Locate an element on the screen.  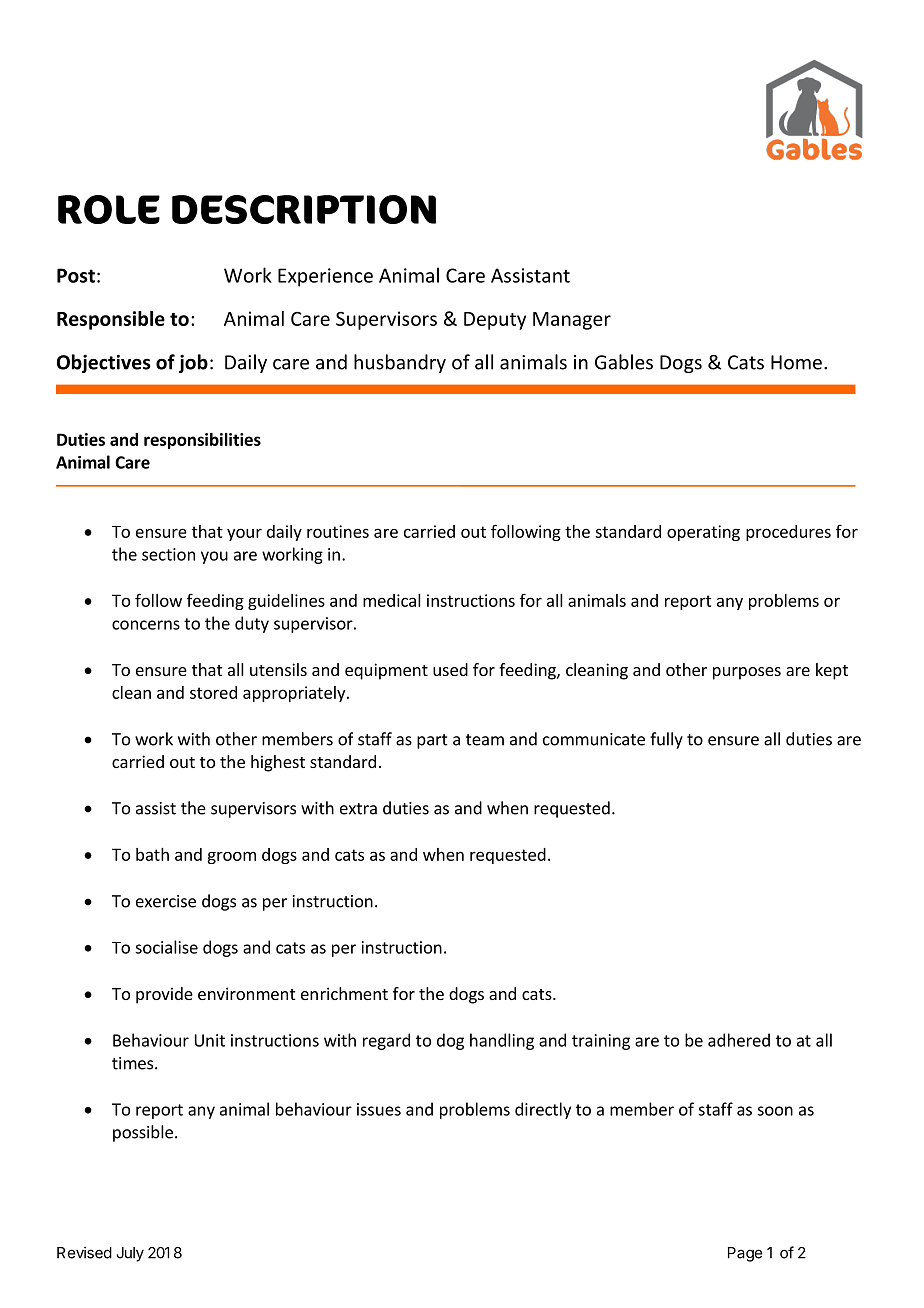
issues is located at coordinates (379, 1109).
